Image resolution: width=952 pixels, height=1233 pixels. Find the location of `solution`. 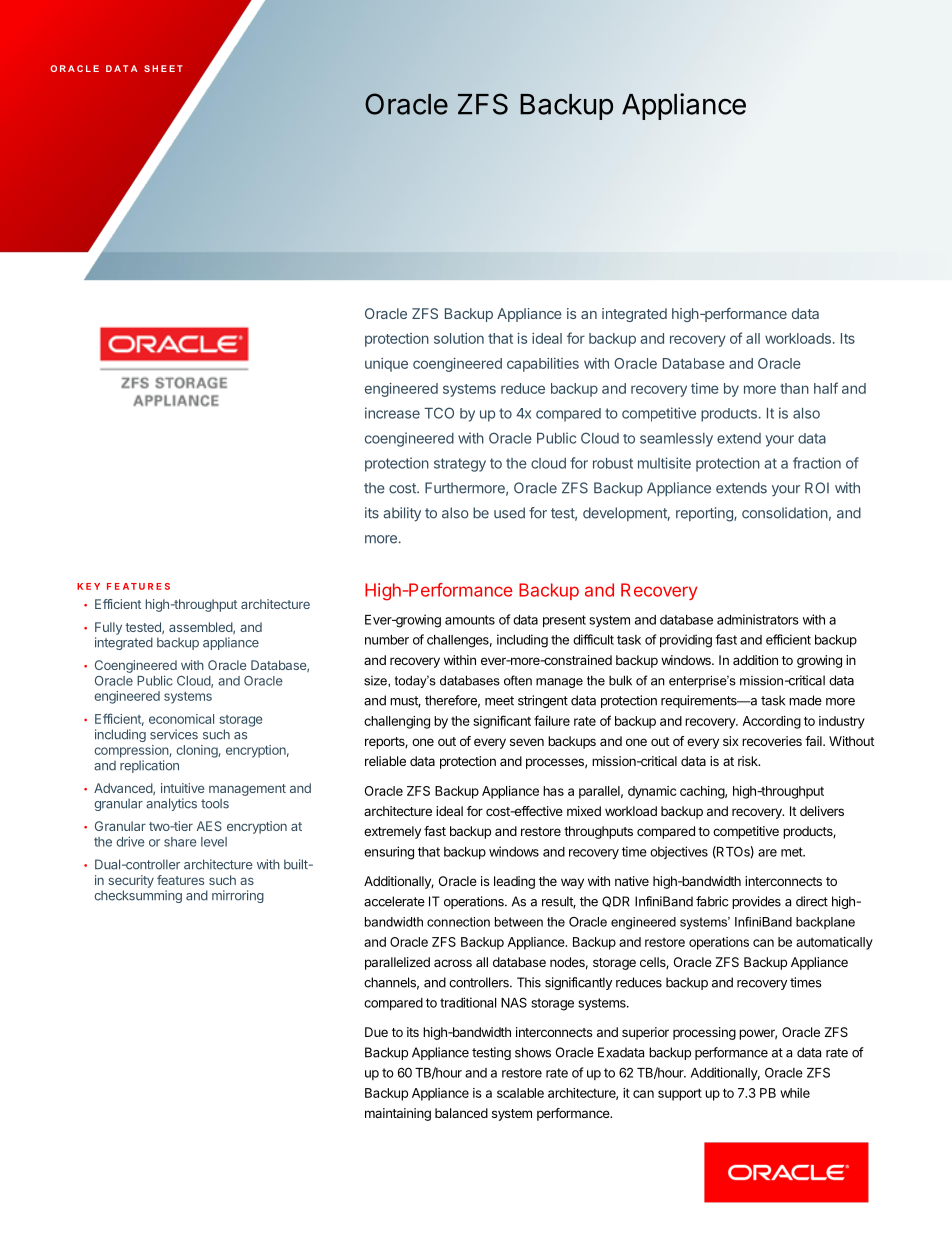

solution is located at coordinates (459, 338).
